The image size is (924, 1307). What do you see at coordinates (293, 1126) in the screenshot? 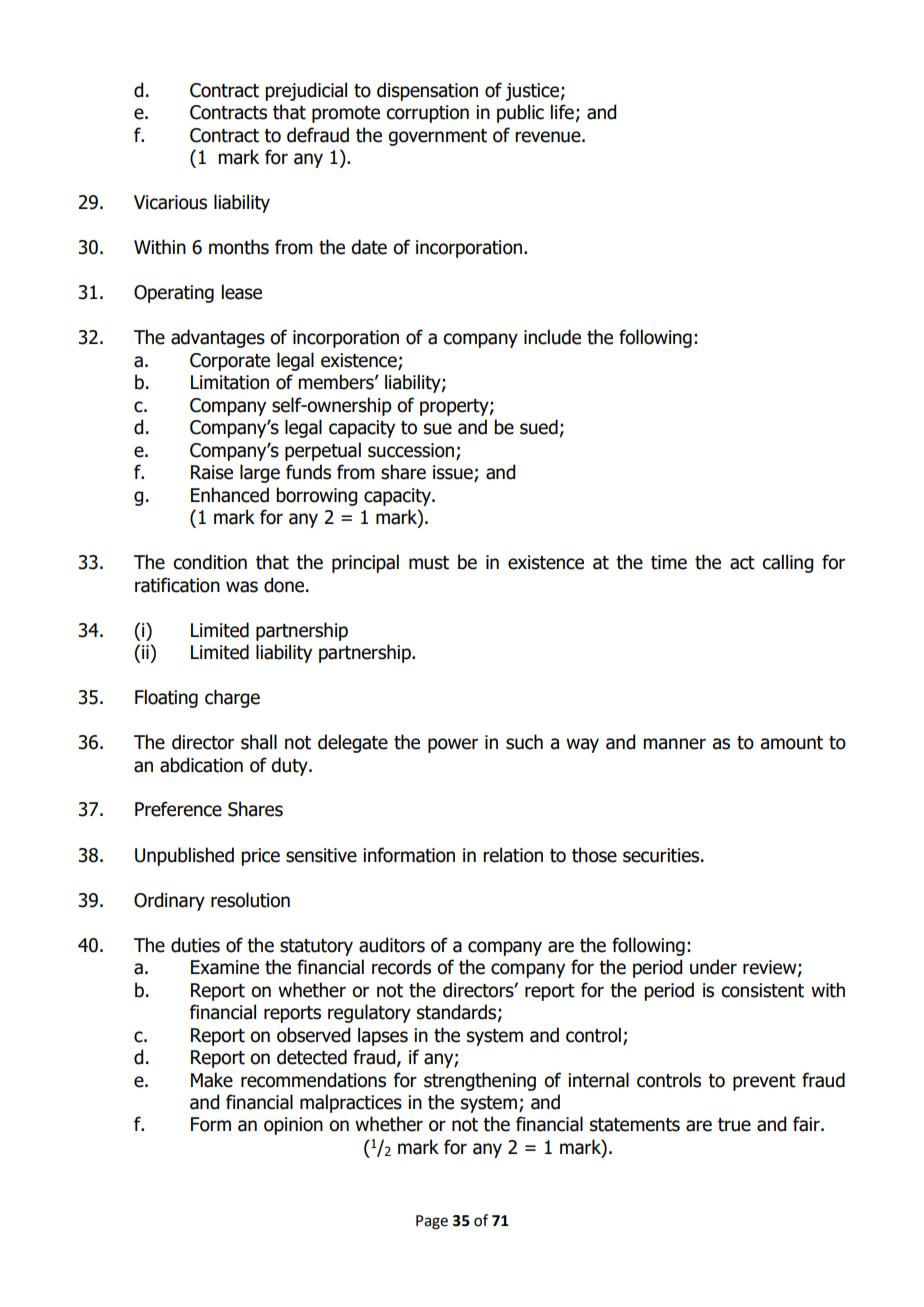
I see `opinion` at bounding box center [293, 1126].
